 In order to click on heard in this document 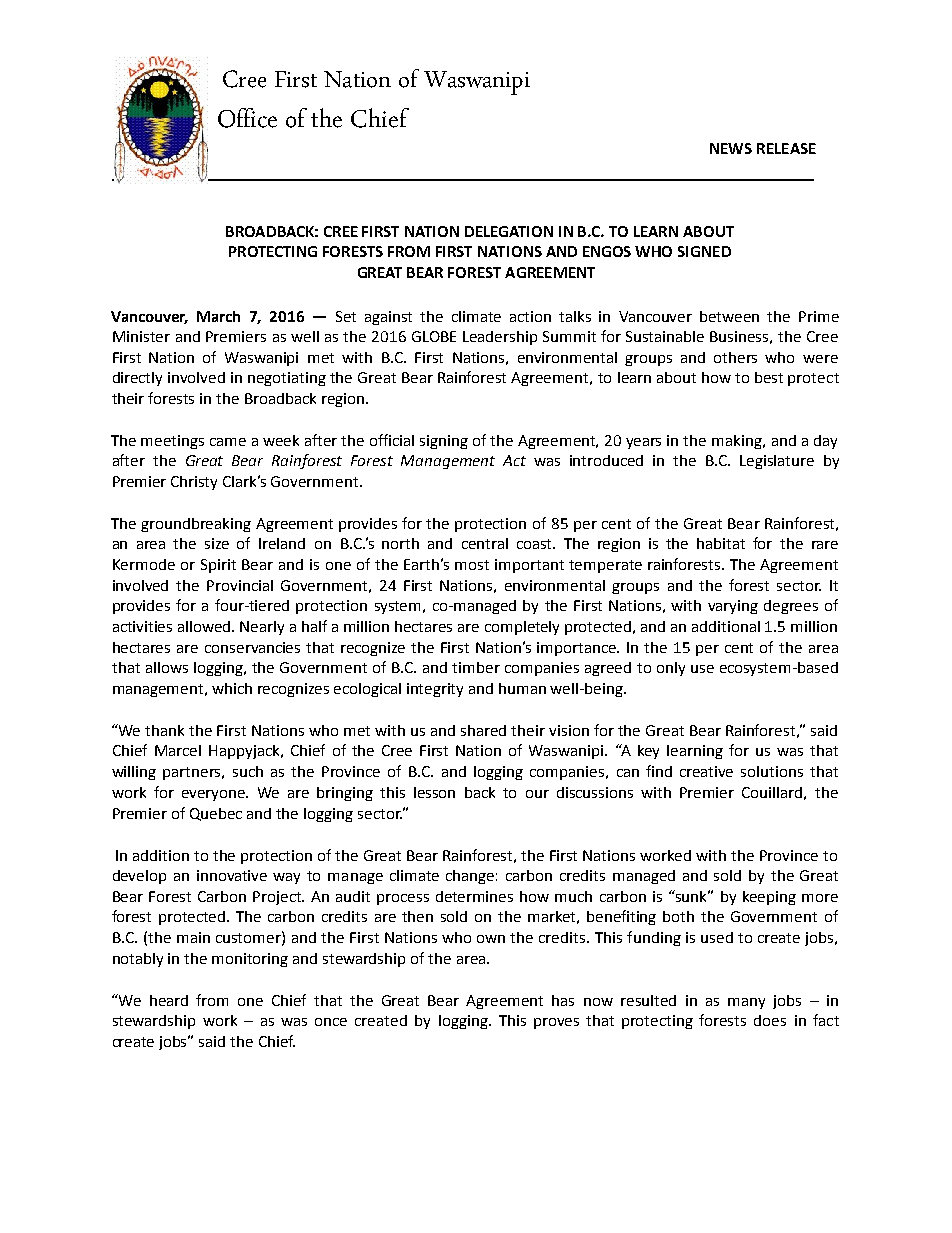, I will do `click(169, 1000)`.
